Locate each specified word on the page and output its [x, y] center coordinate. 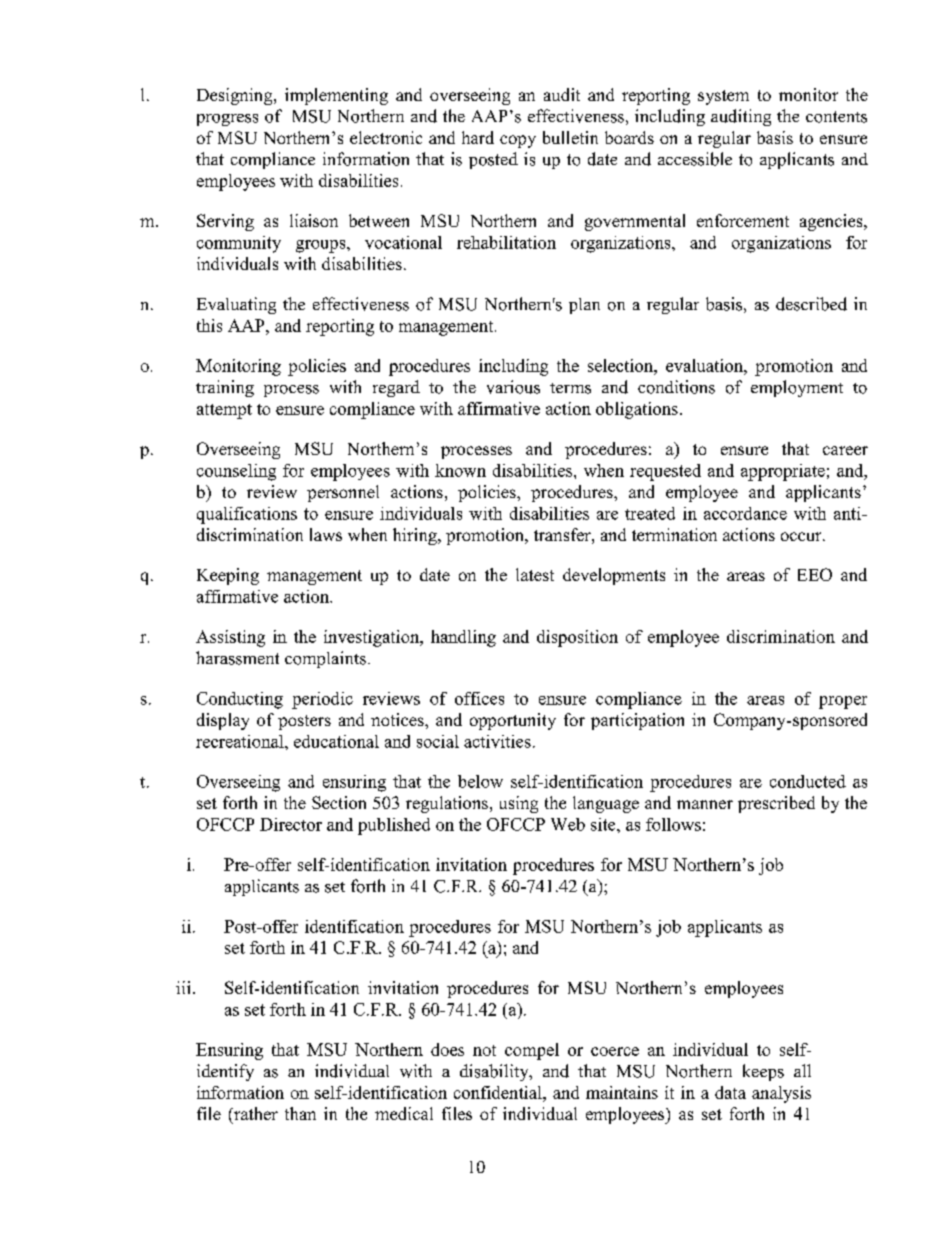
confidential [499, 1092]
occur [802, 536]
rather [255, 1113]
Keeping [228, 576]
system [723, 97]
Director [291, 824]
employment [797, 388]
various [513, 387]
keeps [763, 1072]
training [225, 388]
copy [518, 141]
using [519, 804]
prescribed [776, 804]
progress [227, 120]
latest [535, 574]
